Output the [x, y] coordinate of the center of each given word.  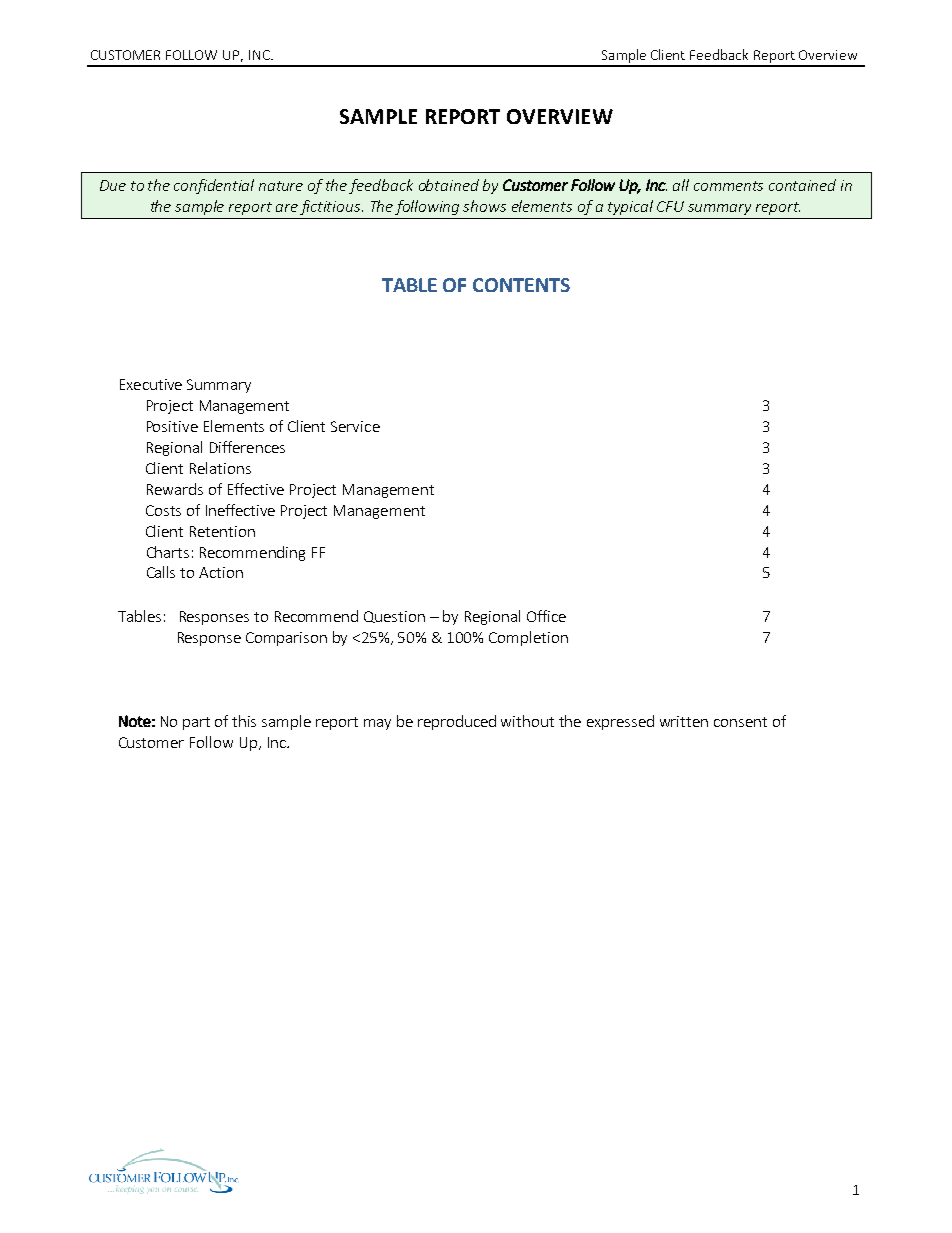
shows [484, 206]
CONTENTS [521, 285]
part [196, 723]
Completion [528, 638]
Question [394, 617]
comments [728, 186]
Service [355, 426]
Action [221, 572]
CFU [670, 206]
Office [546, 616]
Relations [220, 468]
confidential [214, 186]
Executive [151, 384]
